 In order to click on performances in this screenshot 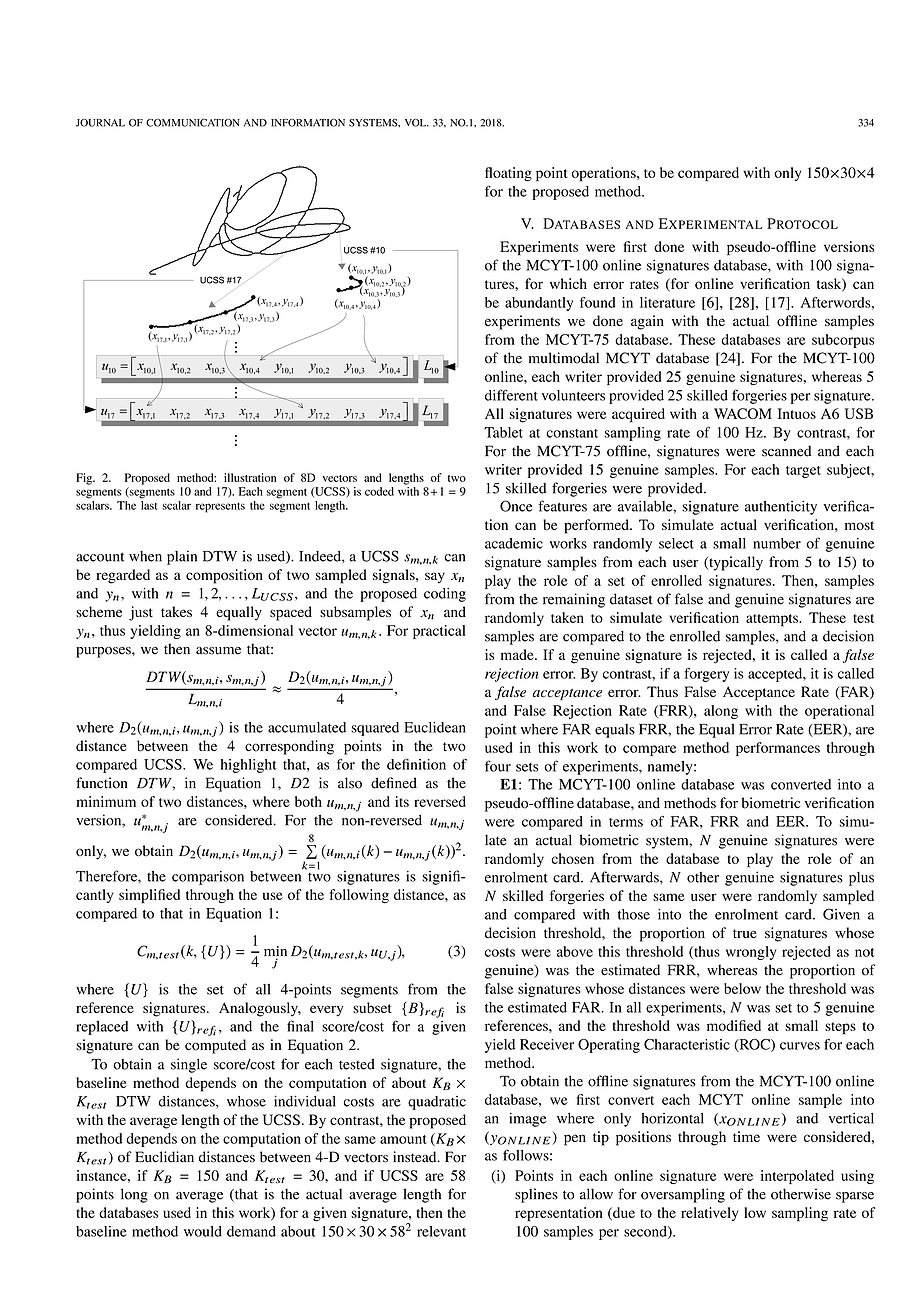, I will do `click(778, 749)`.
